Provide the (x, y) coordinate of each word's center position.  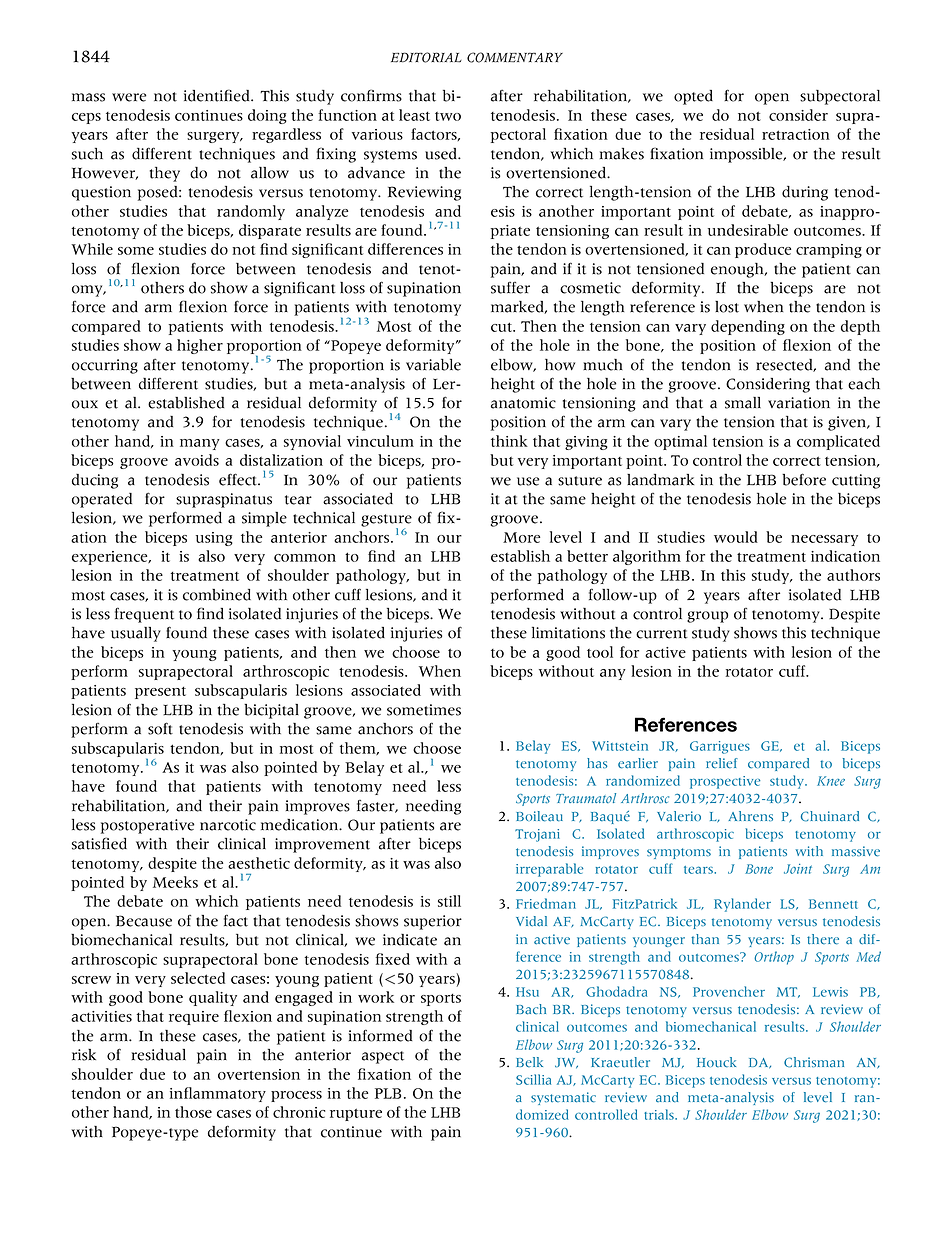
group (707, 617)
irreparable (549, 870)
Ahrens (750, 816)
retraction (796, 134)
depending (748, 327)
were (129, 97)
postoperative (148, 826)
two (448, 116)
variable (433, 365)
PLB (388, 1093)
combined (217, 595)
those (193, 1112)
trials (660, 1114)
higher (200, 346)
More (522, 537)
